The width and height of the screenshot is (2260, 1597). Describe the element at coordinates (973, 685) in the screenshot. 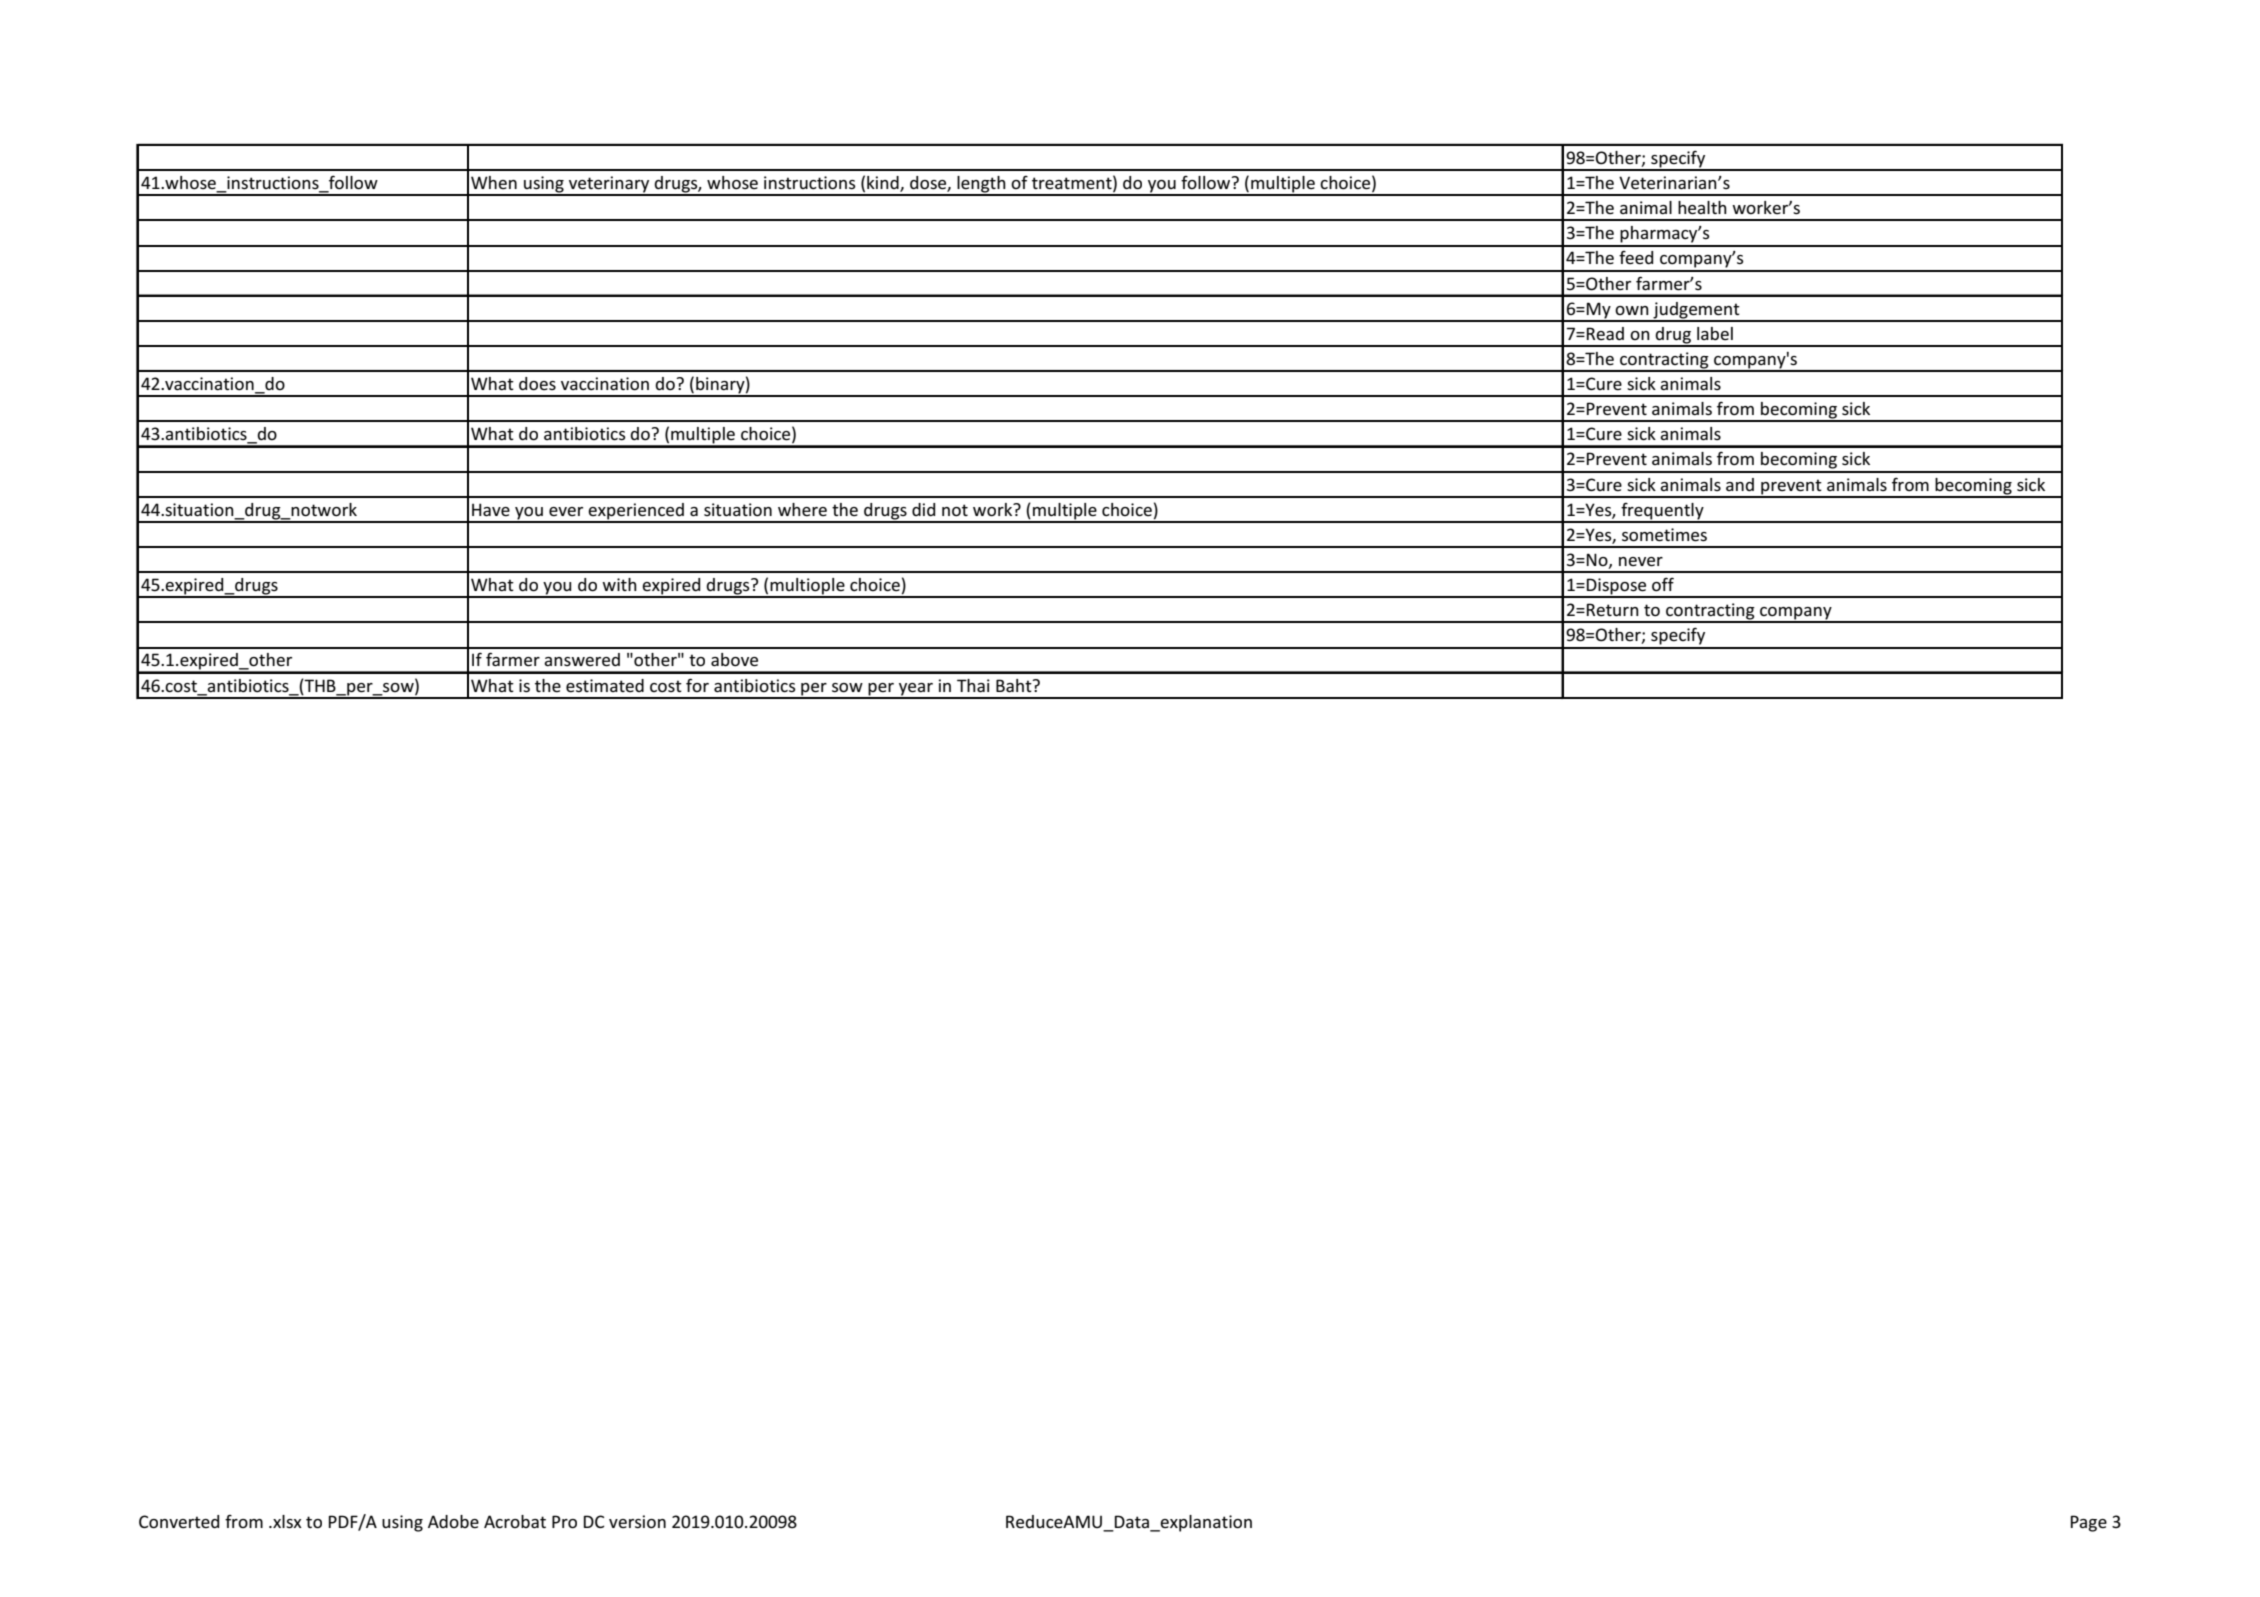

I see `Thai` at that location.
